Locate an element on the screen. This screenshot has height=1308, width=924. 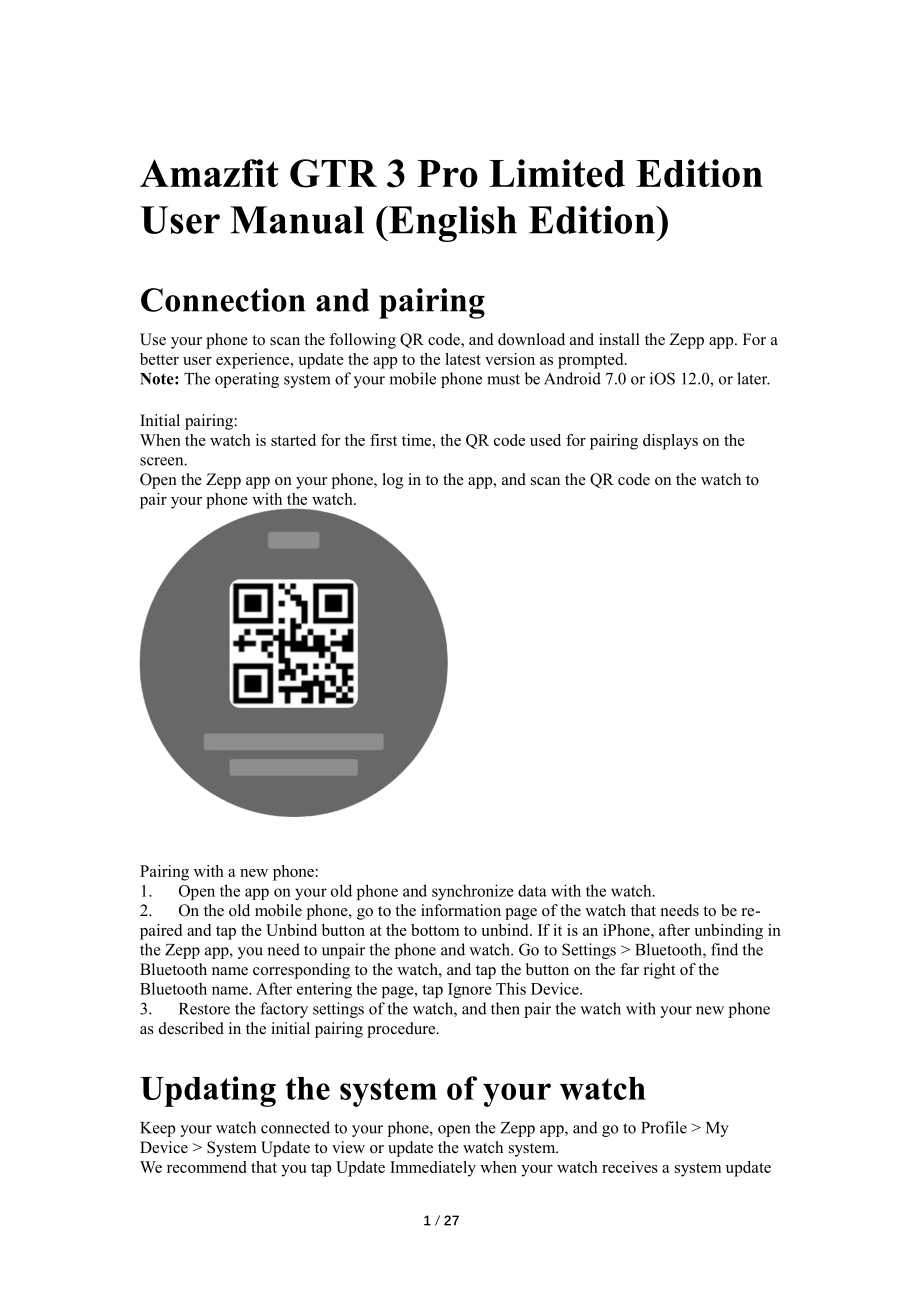
synchronize is located at coordinates (473, 892).
